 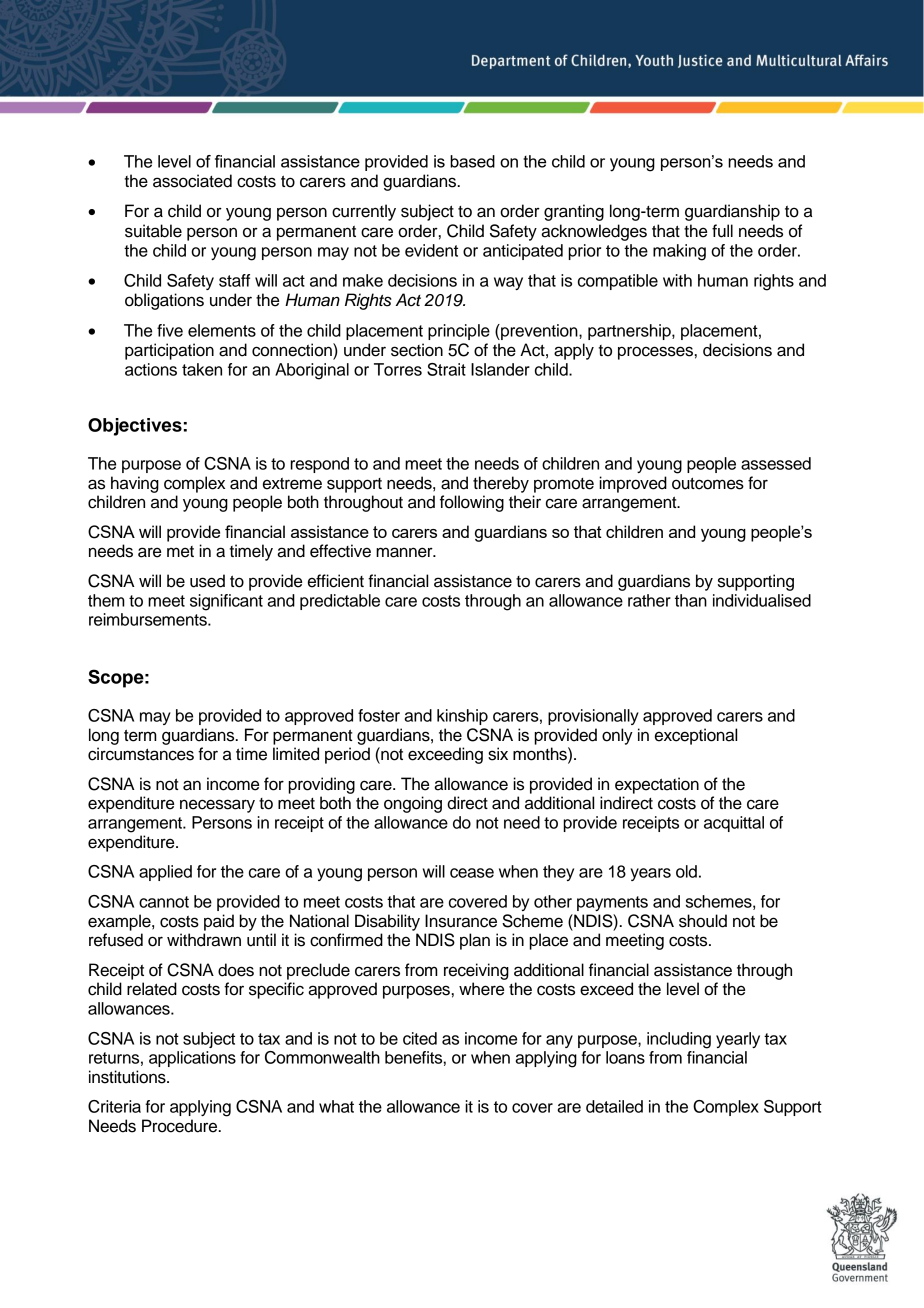 What do you see at coordinates (691, 600) in the screenshot?
I see `than` at bounding box center [691, 600].
